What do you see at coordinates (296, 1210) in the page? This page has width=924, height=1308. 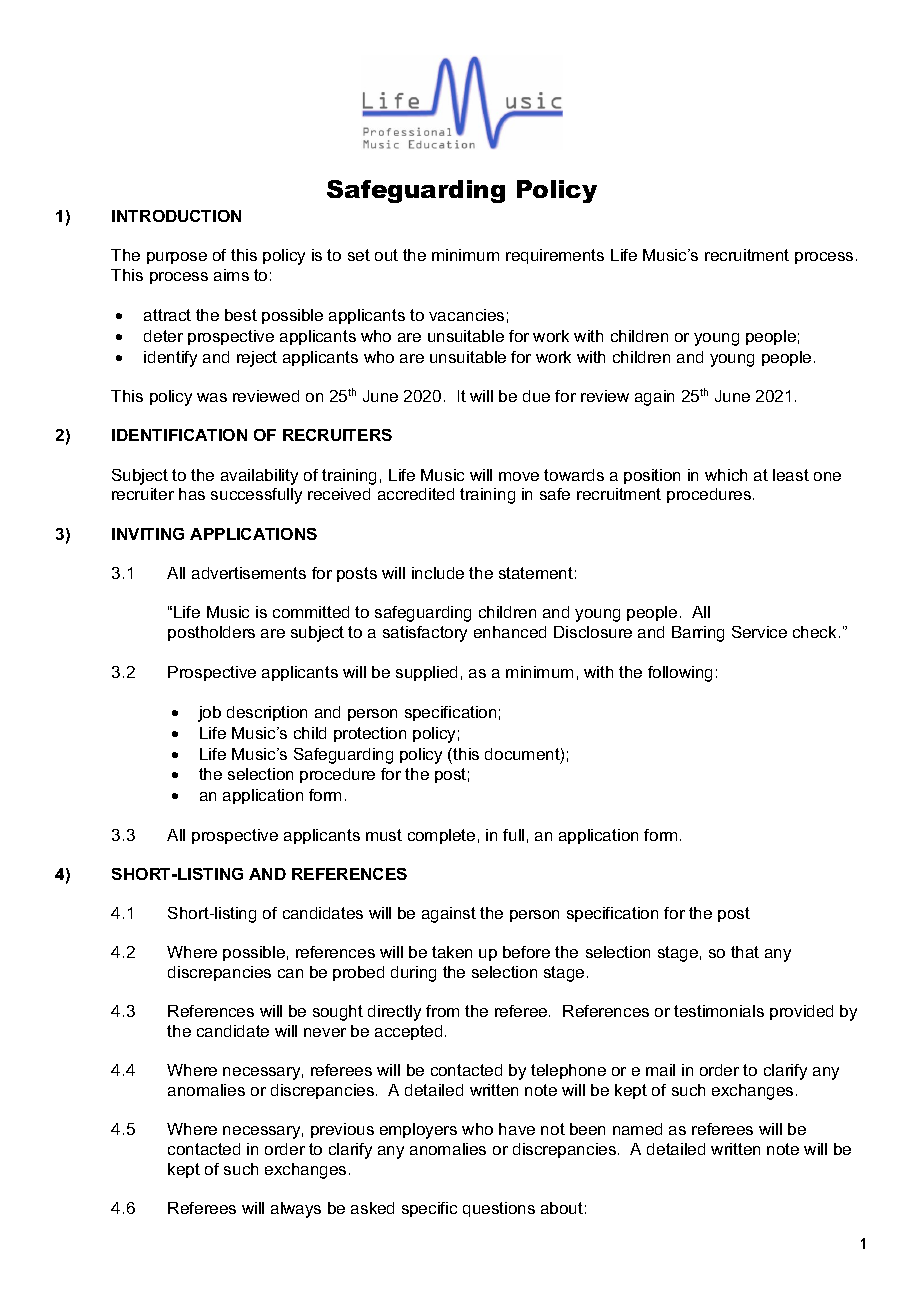 I see `always` at bounding box center [296, 1210].
